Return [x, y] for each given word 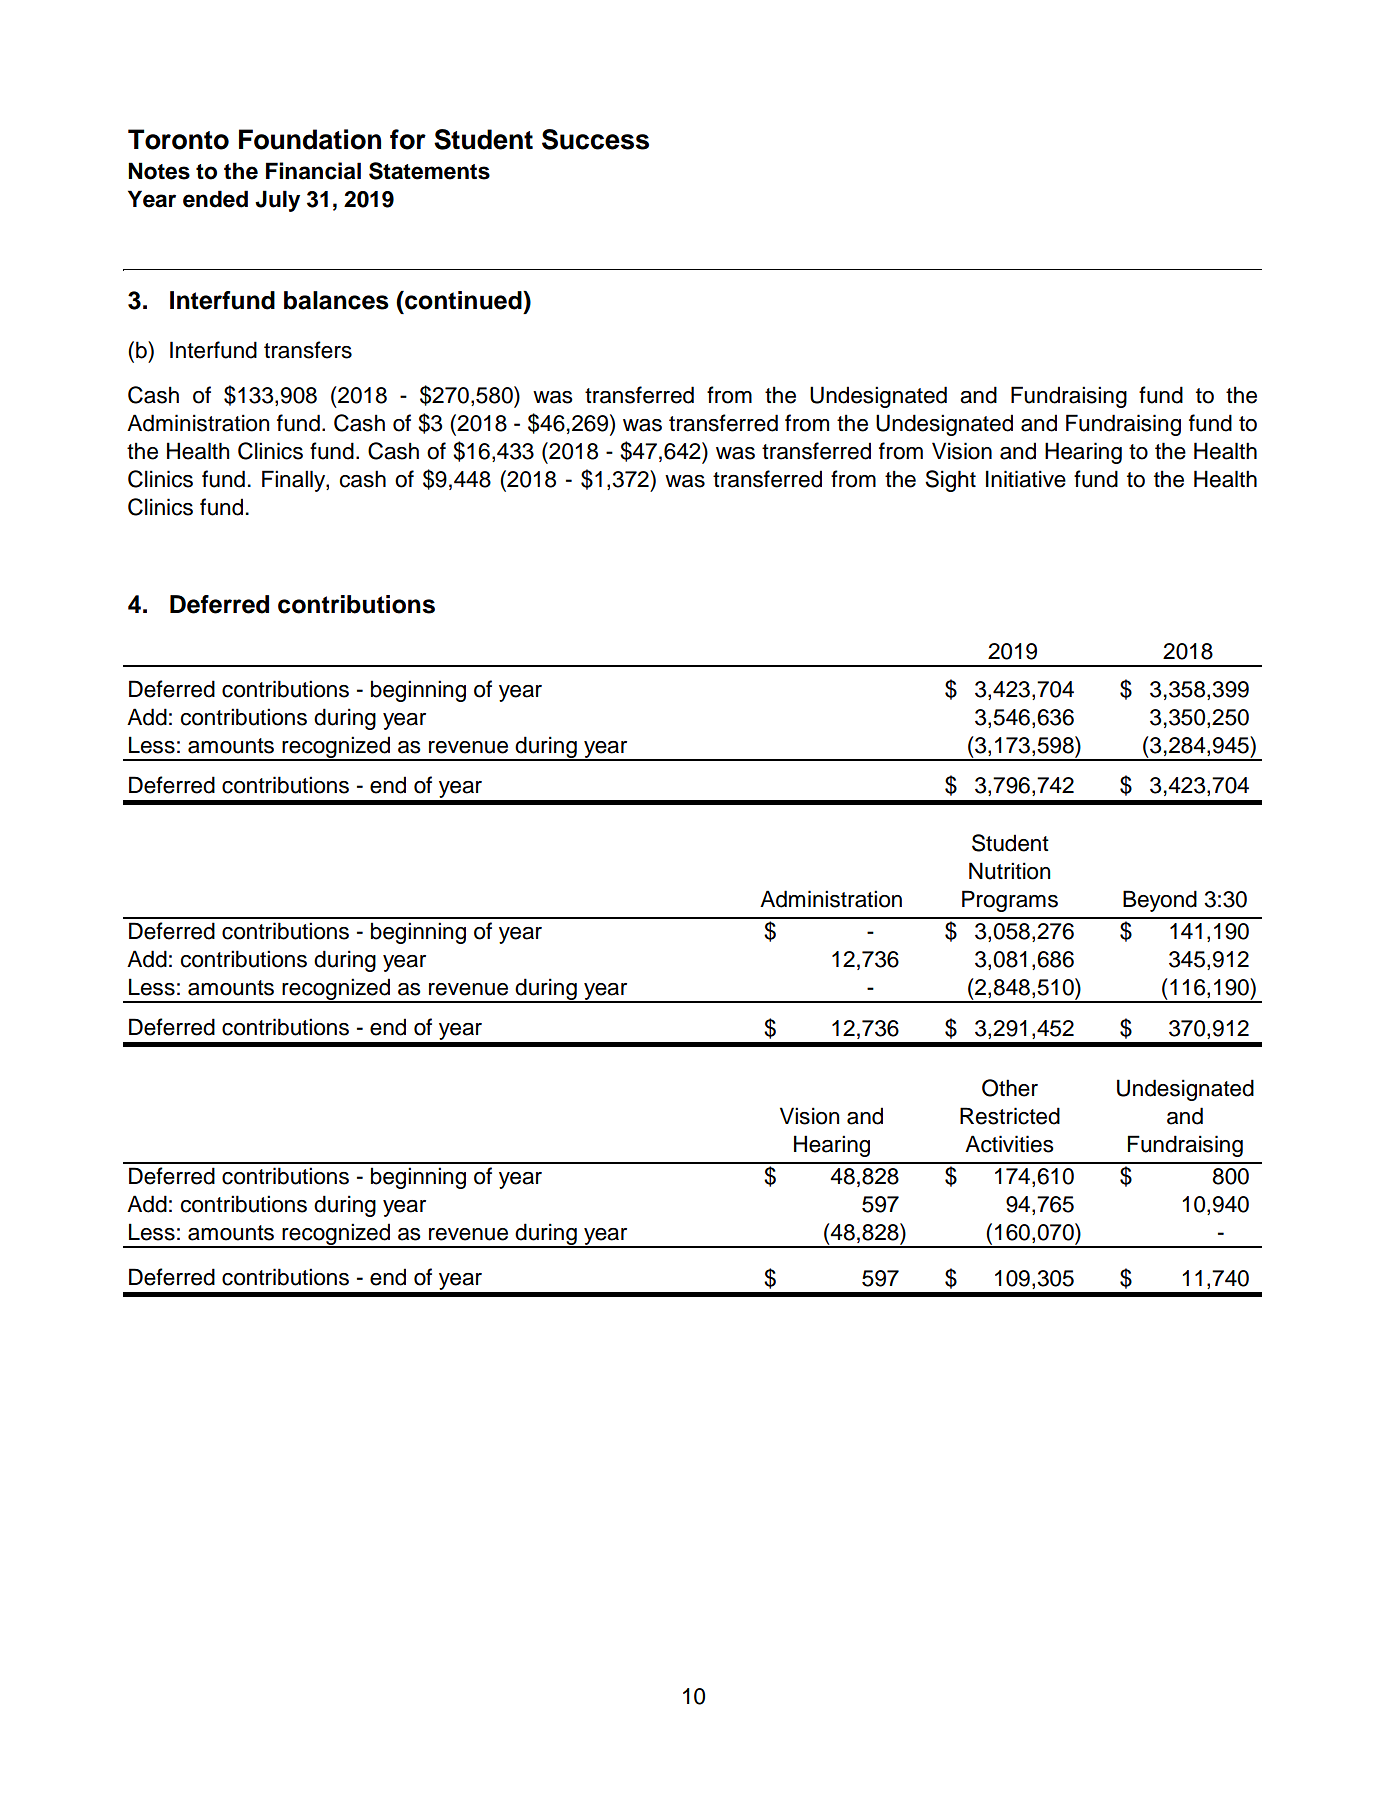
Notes [159, 171]
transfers [308, 350]
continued [463, 300]
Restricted [1010, 1116]
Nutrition [1010, 871]
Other [1010, 1088]
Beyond [1160, 901]
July [277, 201]
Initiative [1026, 479]
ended [215, 199]
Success [595, 139]
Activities [1009, 1144]
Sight [950, 481]
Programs [1010, 901]
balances [336, 300]
